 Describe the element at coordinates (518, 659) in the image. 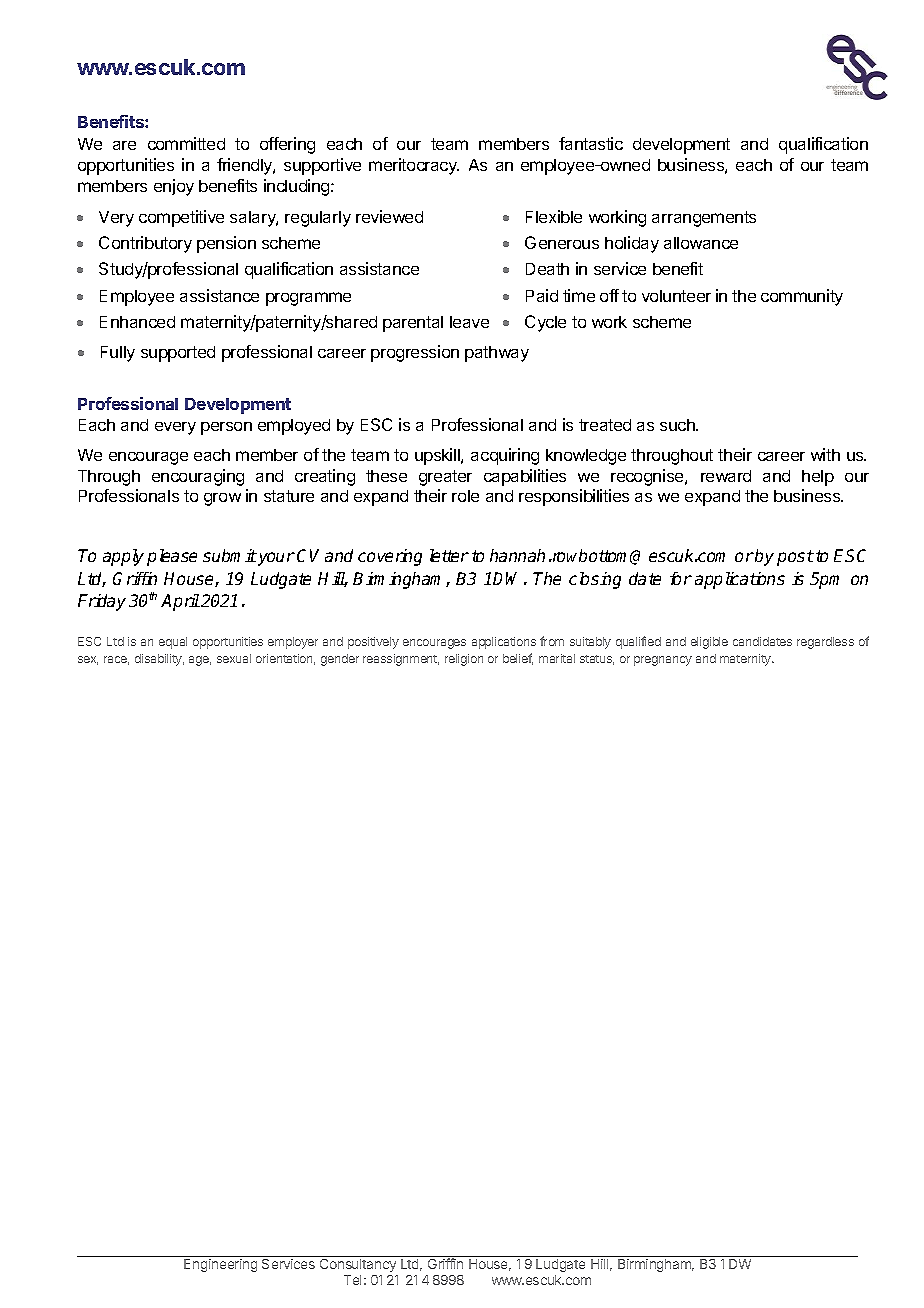

I see `belief` at that location.
